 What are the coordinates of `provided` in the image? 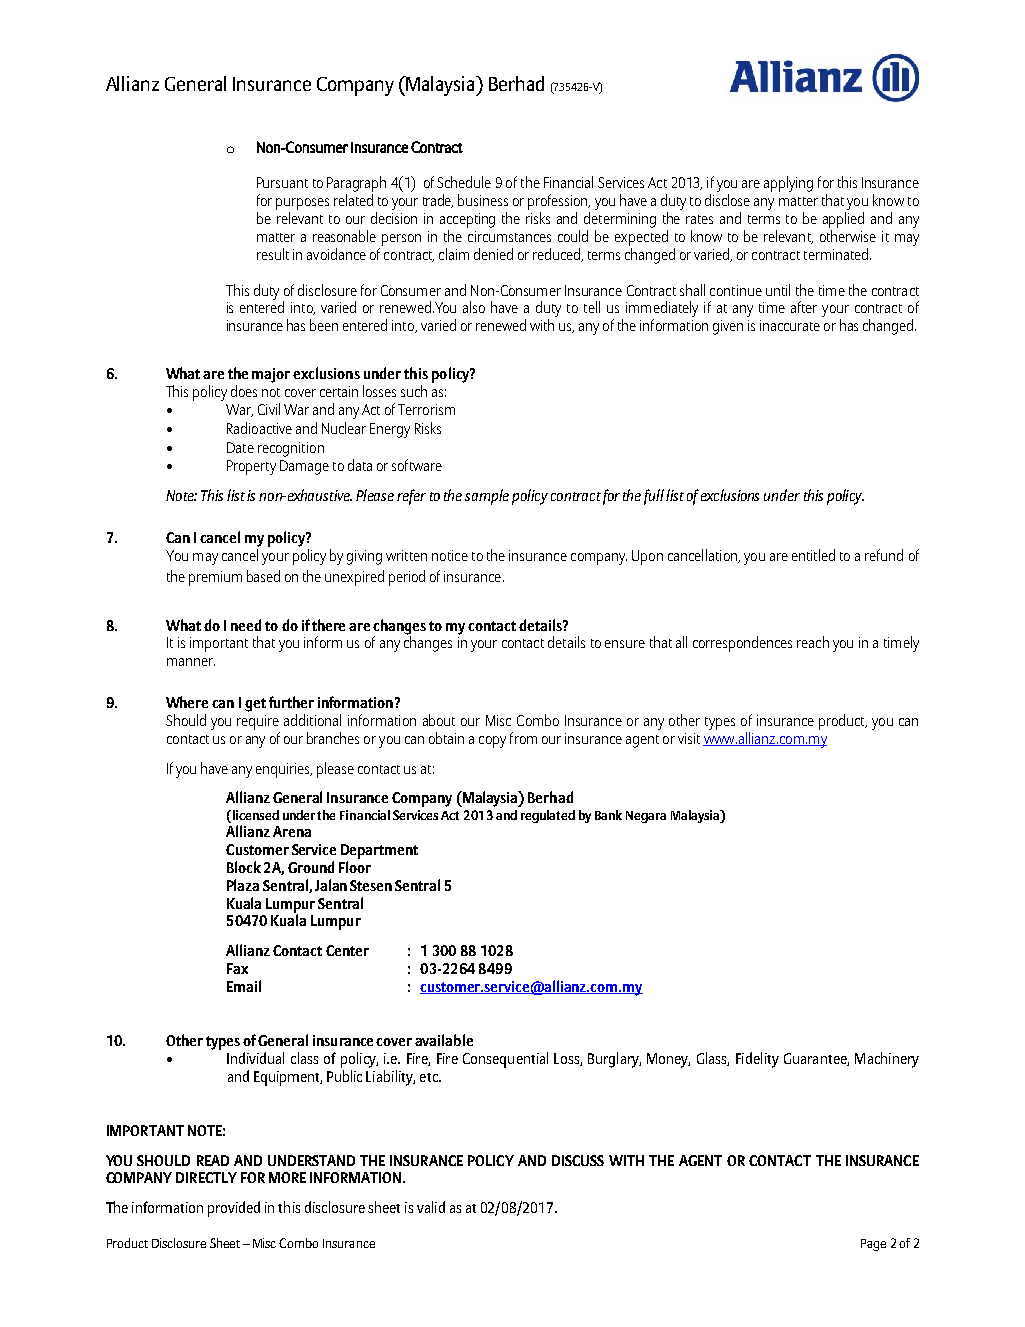 It's located at (234, 1209).
